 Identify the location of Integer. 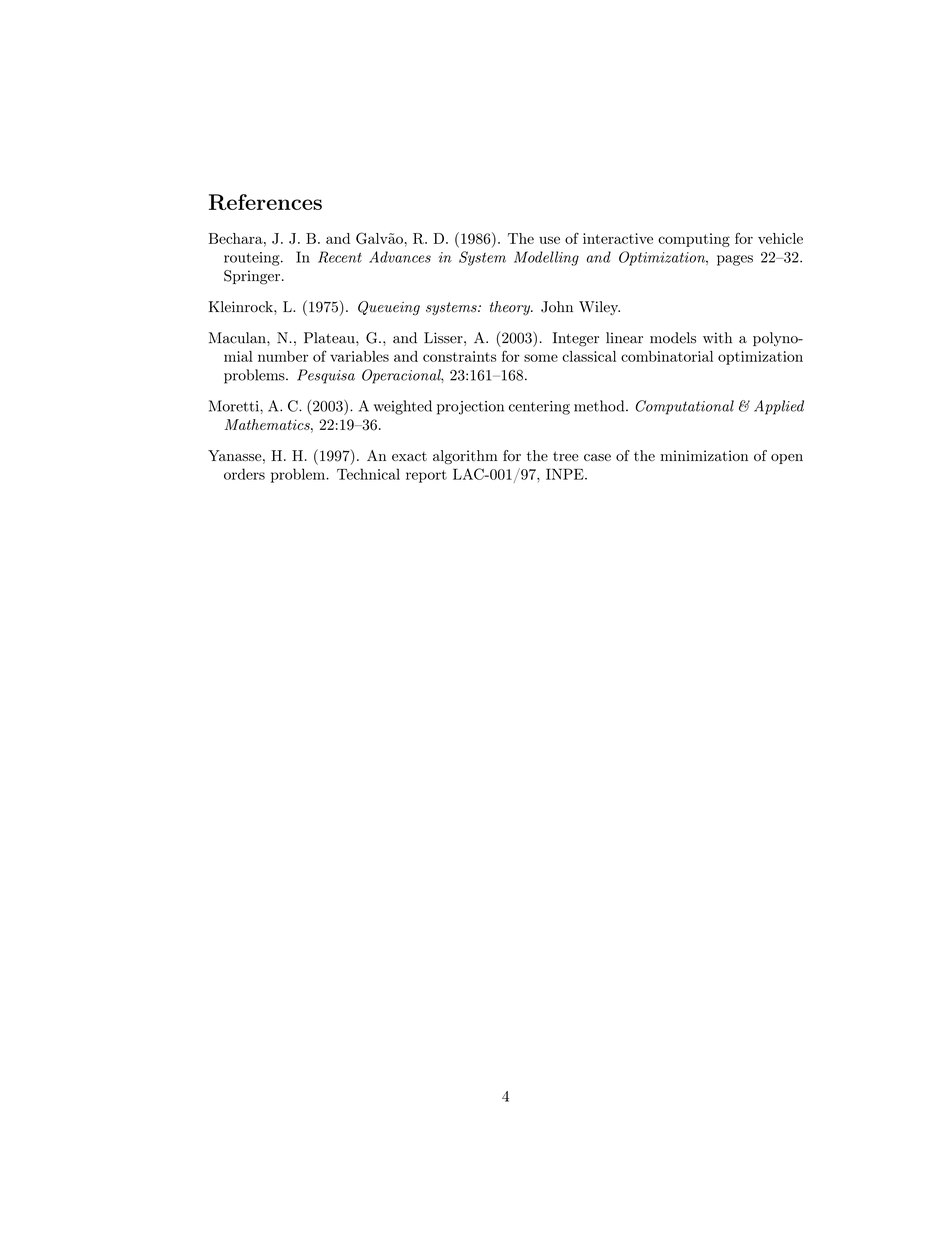
(576, 339).
